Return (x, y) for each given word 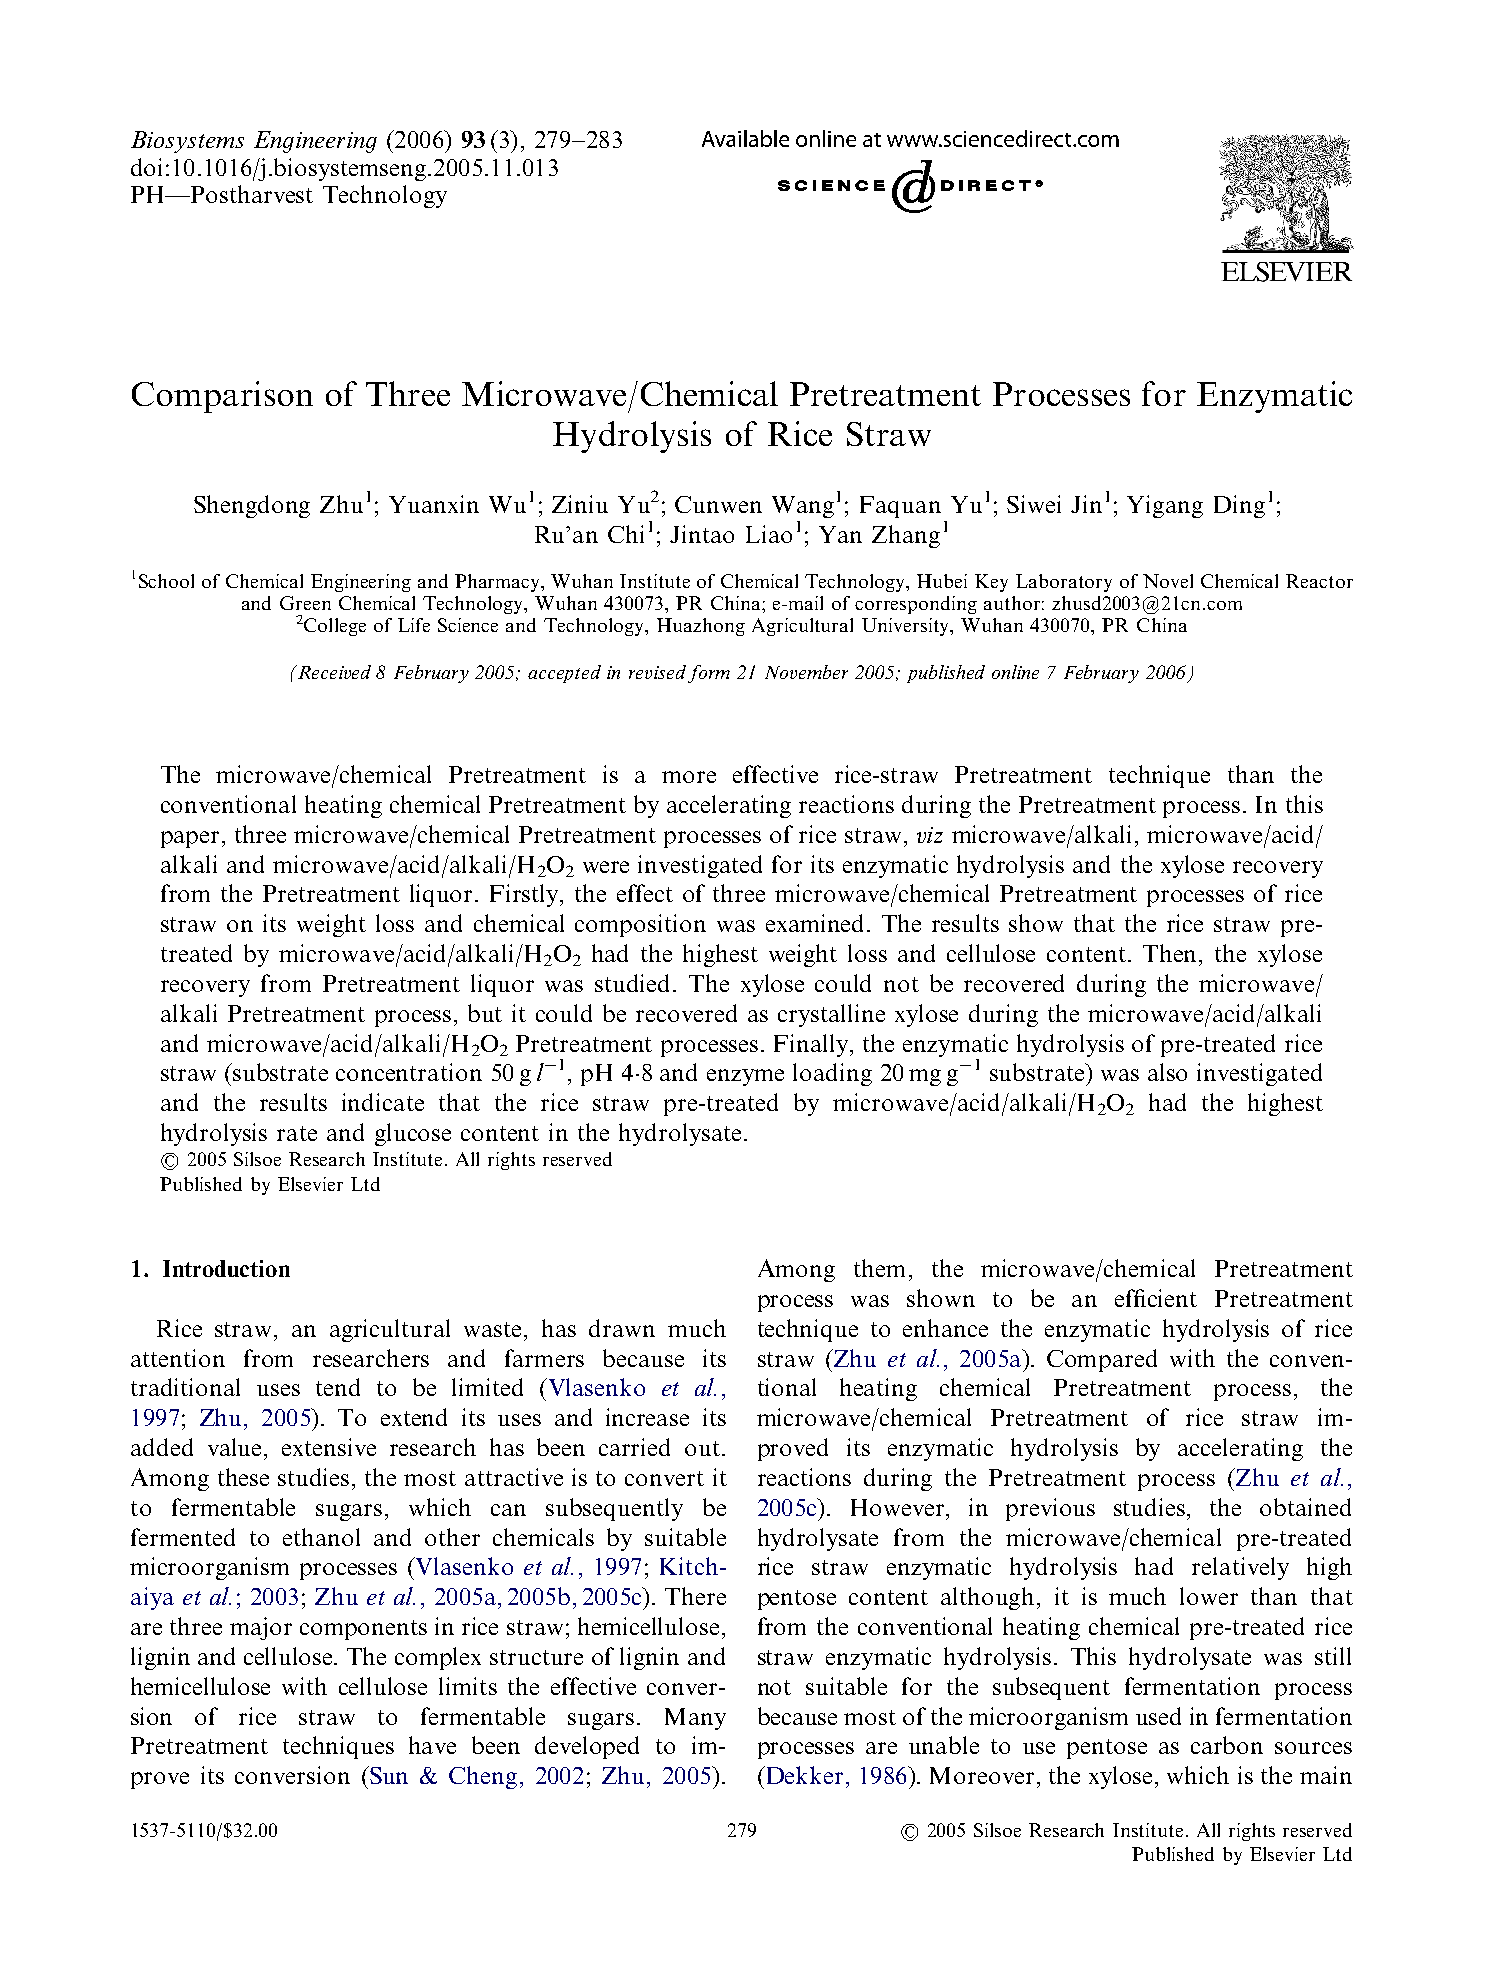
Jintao (702, 534)
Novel (1168, 581)
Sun (388, 1775)
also (1167, 1072)
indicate (383, 1102)
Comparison (222, 397)
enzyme (745, 1077)
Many (695, 1719)
